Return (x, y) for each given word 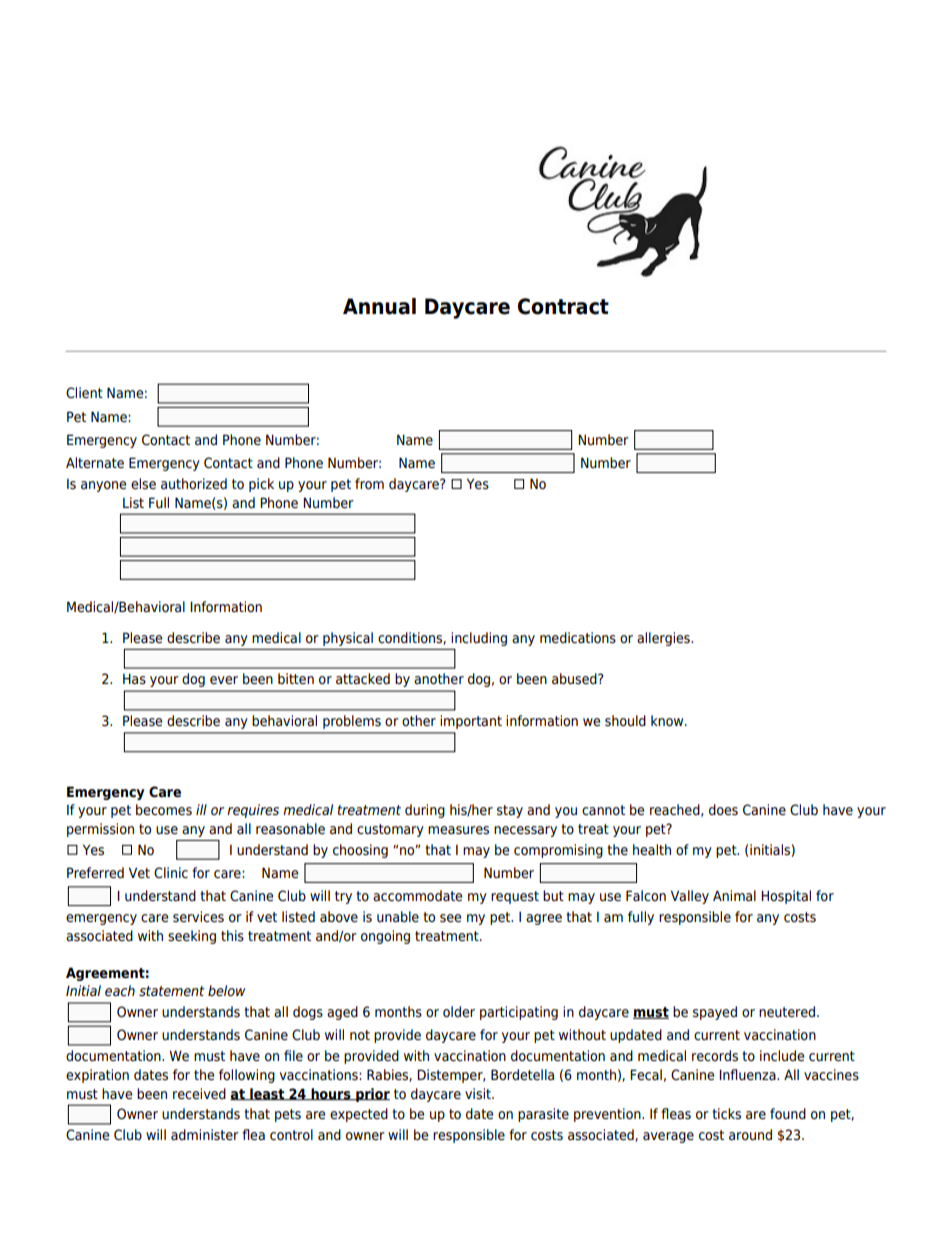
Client (84, 392)
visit (479, 1093)
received (199, 1094)
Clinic (171, 873)
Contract (563, 306)
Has (134, 679)
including (479, 639)
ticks (726, 1113)
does (723, 810)
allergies (664, 639)
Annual (379, 306)
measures (458, 830)
